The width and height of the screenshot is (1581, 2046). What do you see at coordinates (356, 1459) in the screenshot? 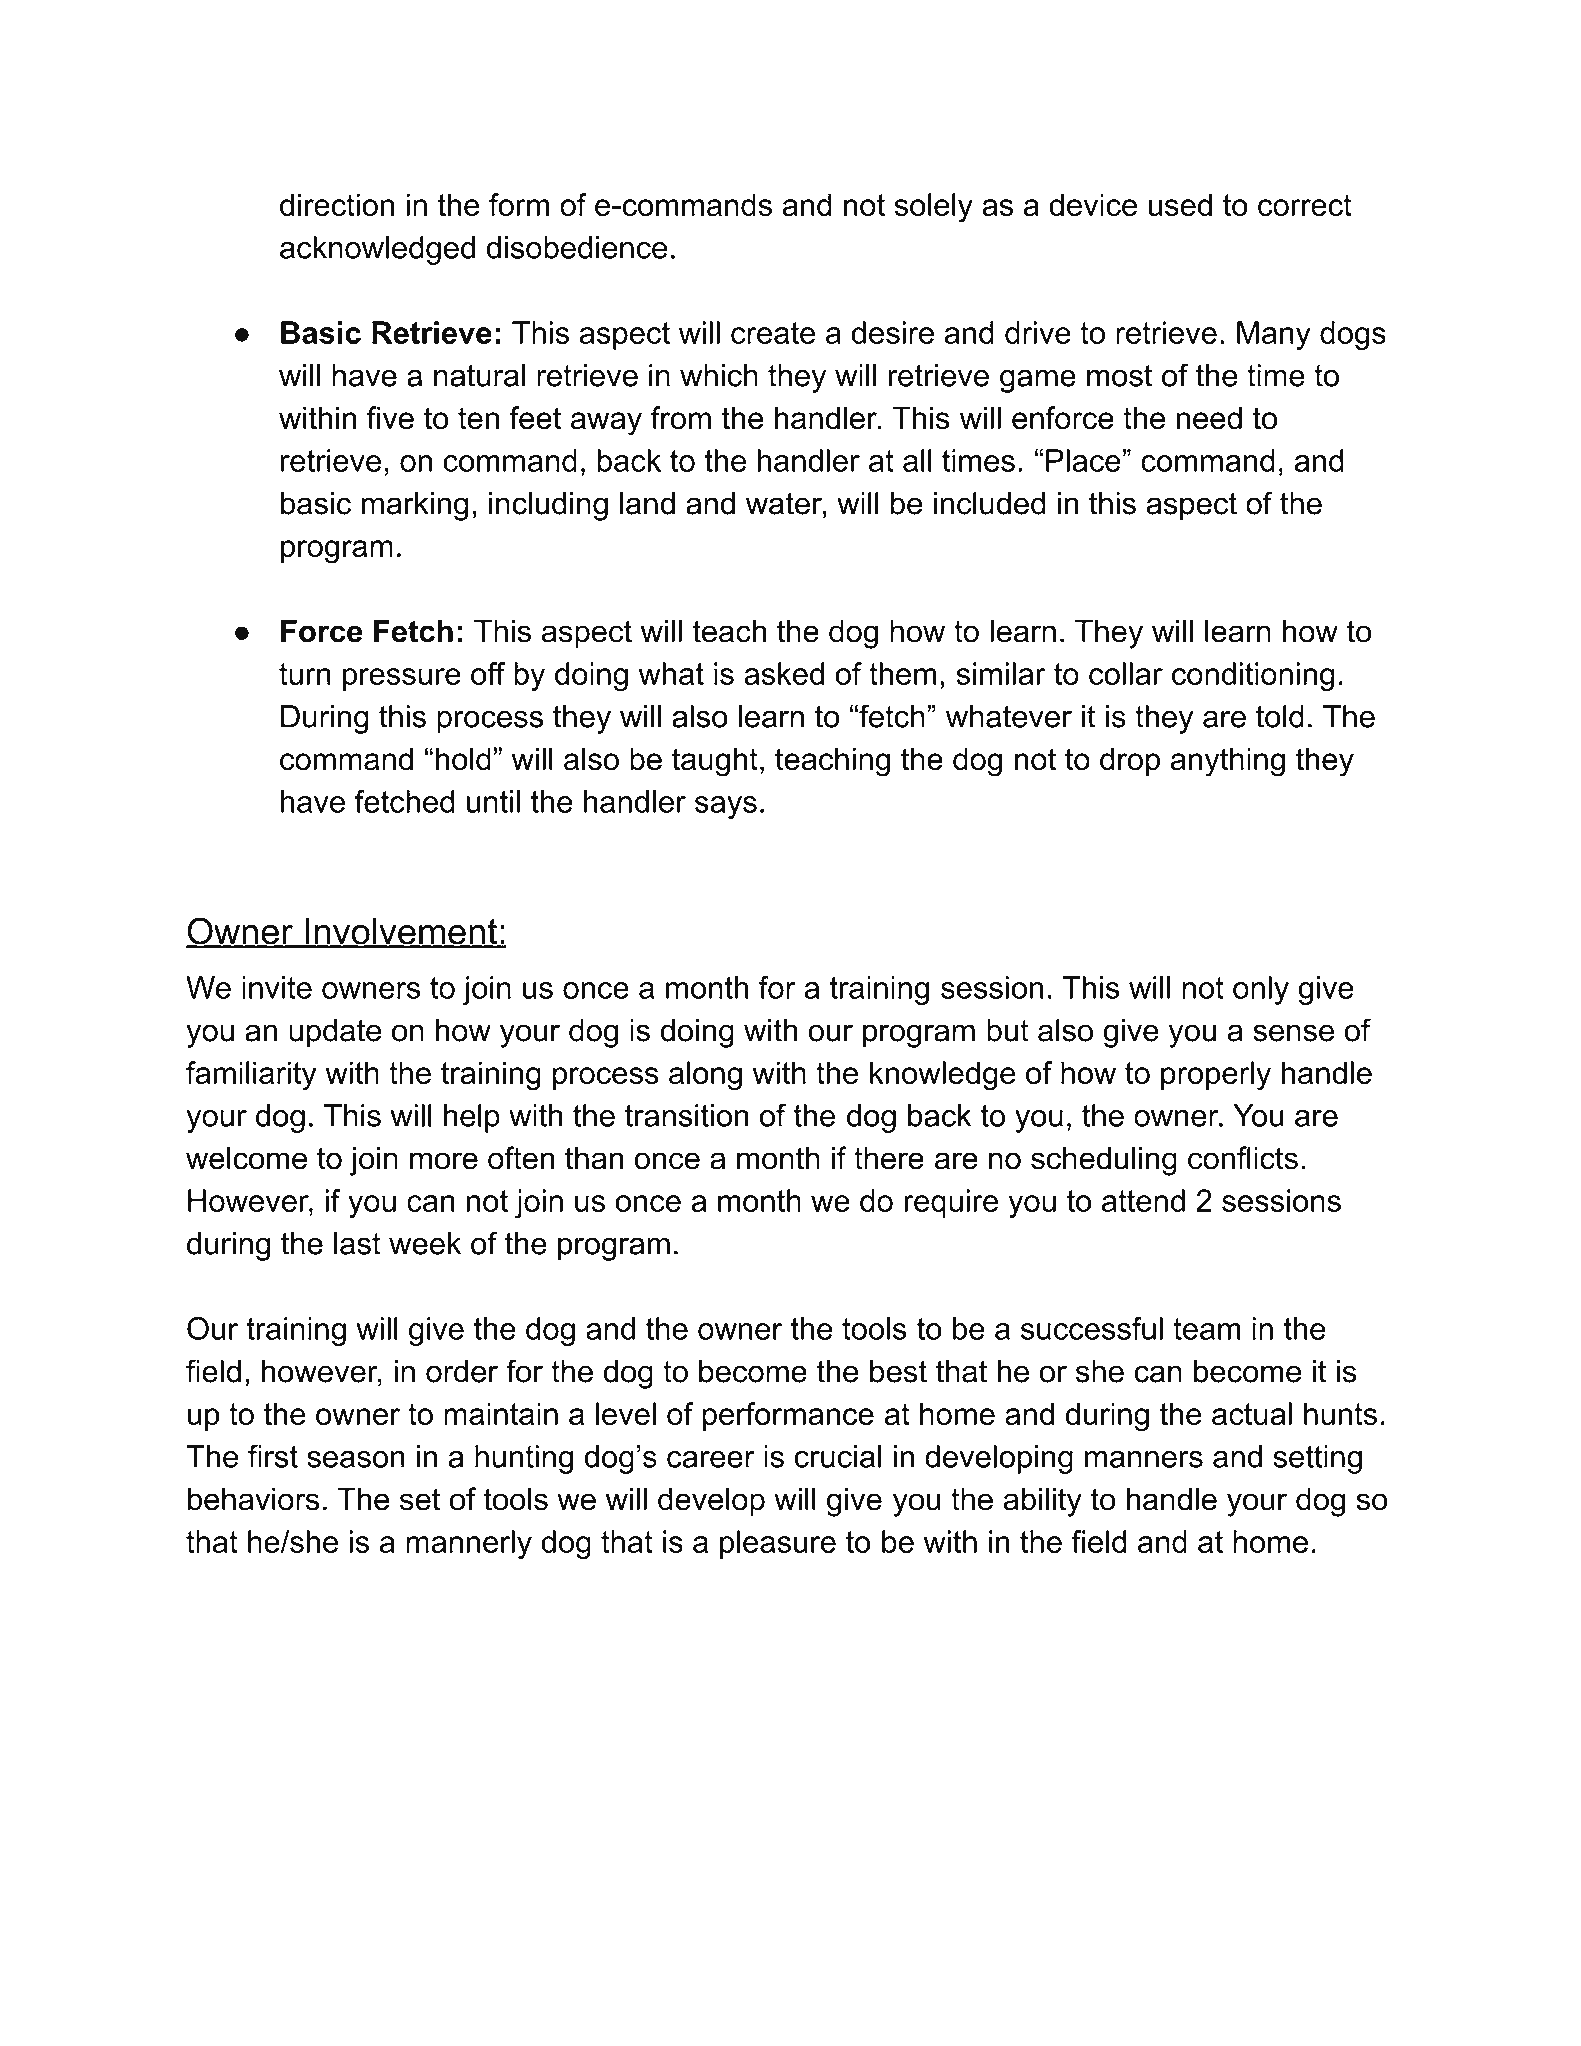
I see `season` at bounding box center [356, 1459].
